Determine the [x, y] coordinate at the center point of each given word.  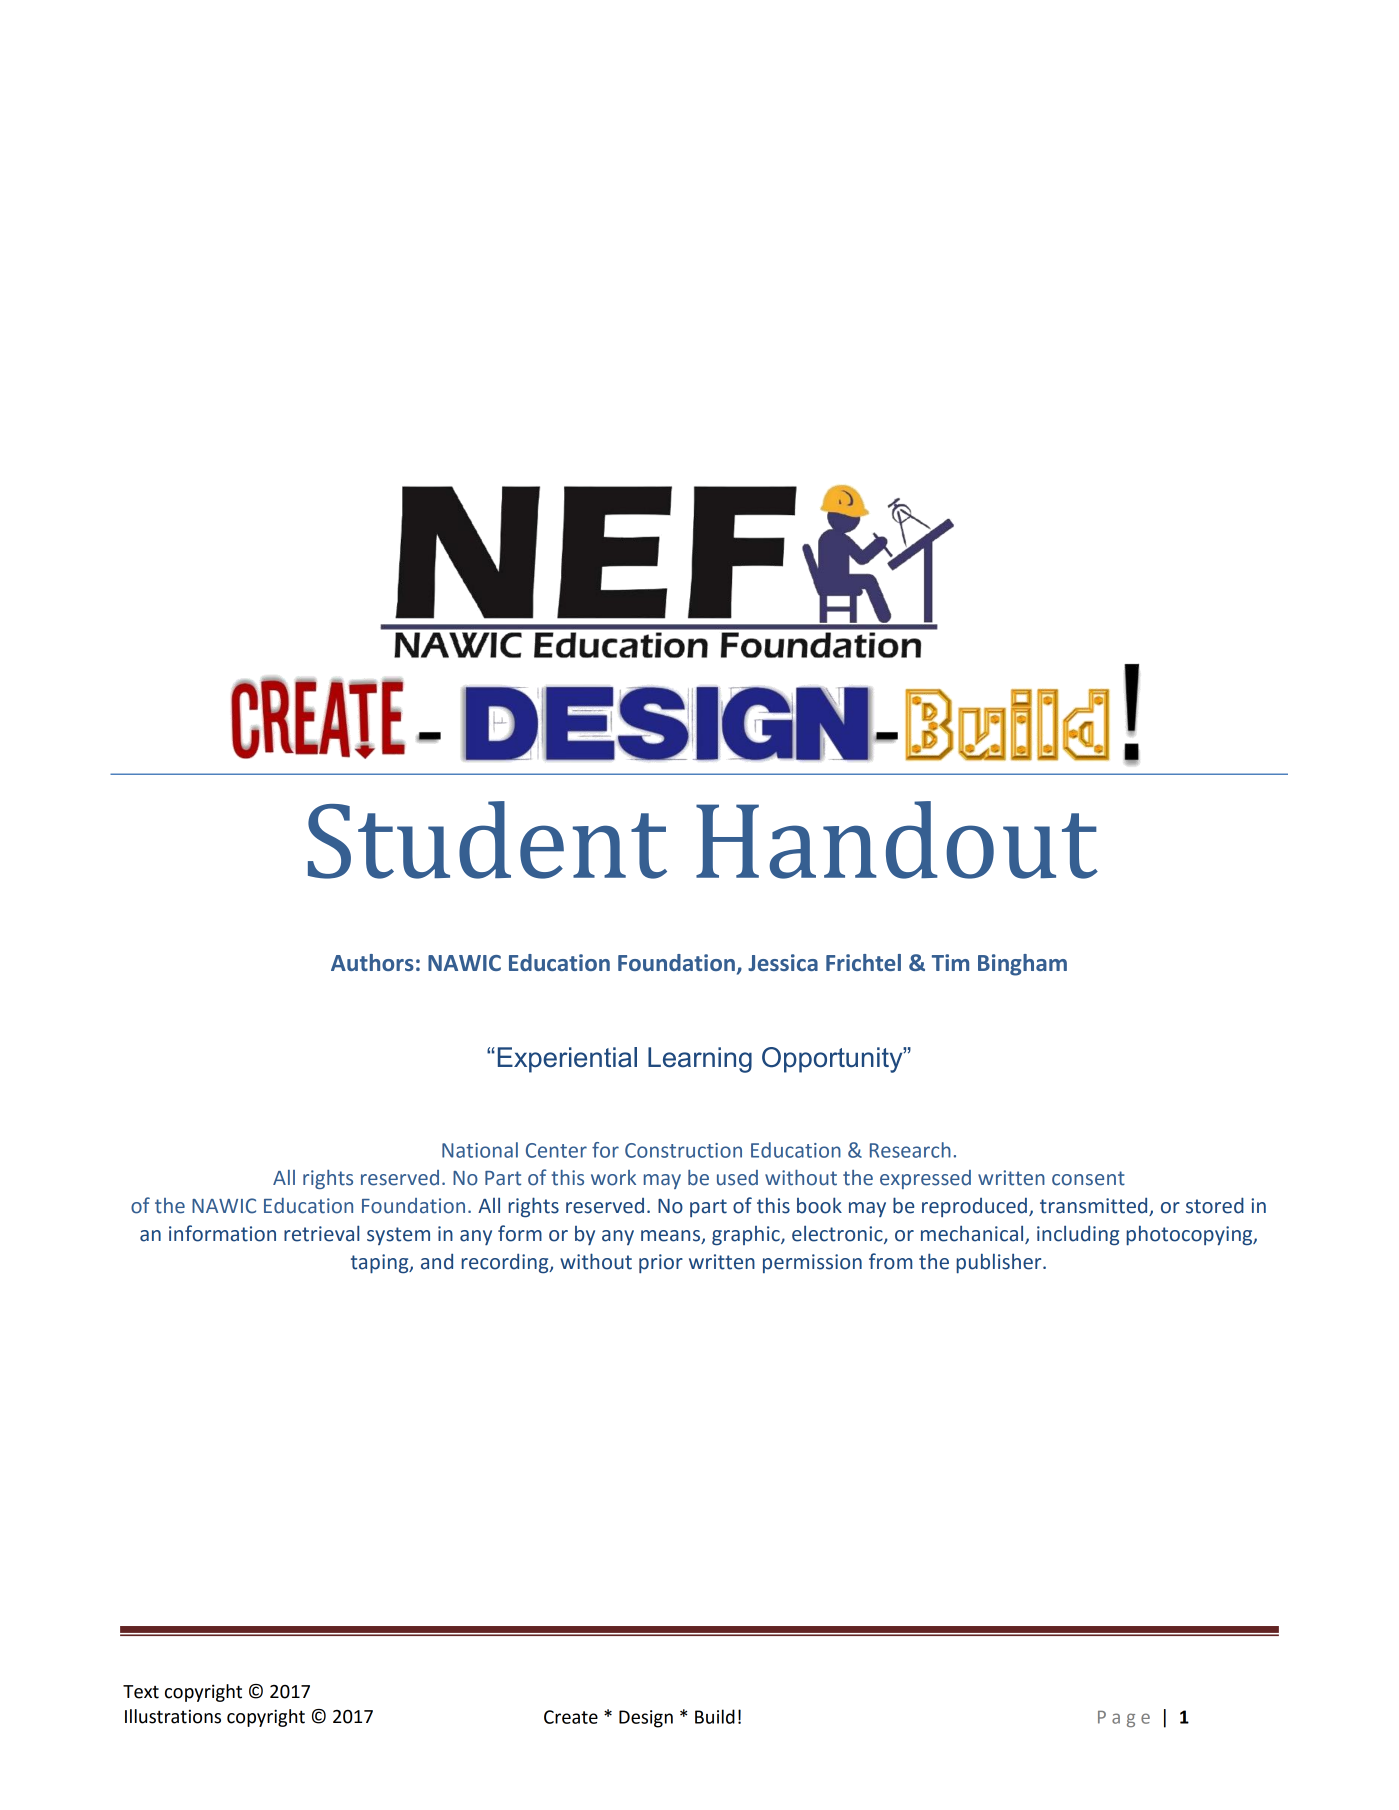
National [480, 1150]
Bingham [1022, 965]
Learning [700, 1060]
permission [812, 1263]
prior [661, 1263]
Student [487, 840]
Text [141, 1692]
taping [381, 1264]
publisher [1000, 1263]
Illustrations [173, 1716]
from [890, 1261]
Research [910, 1150]
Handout [897, 840]
